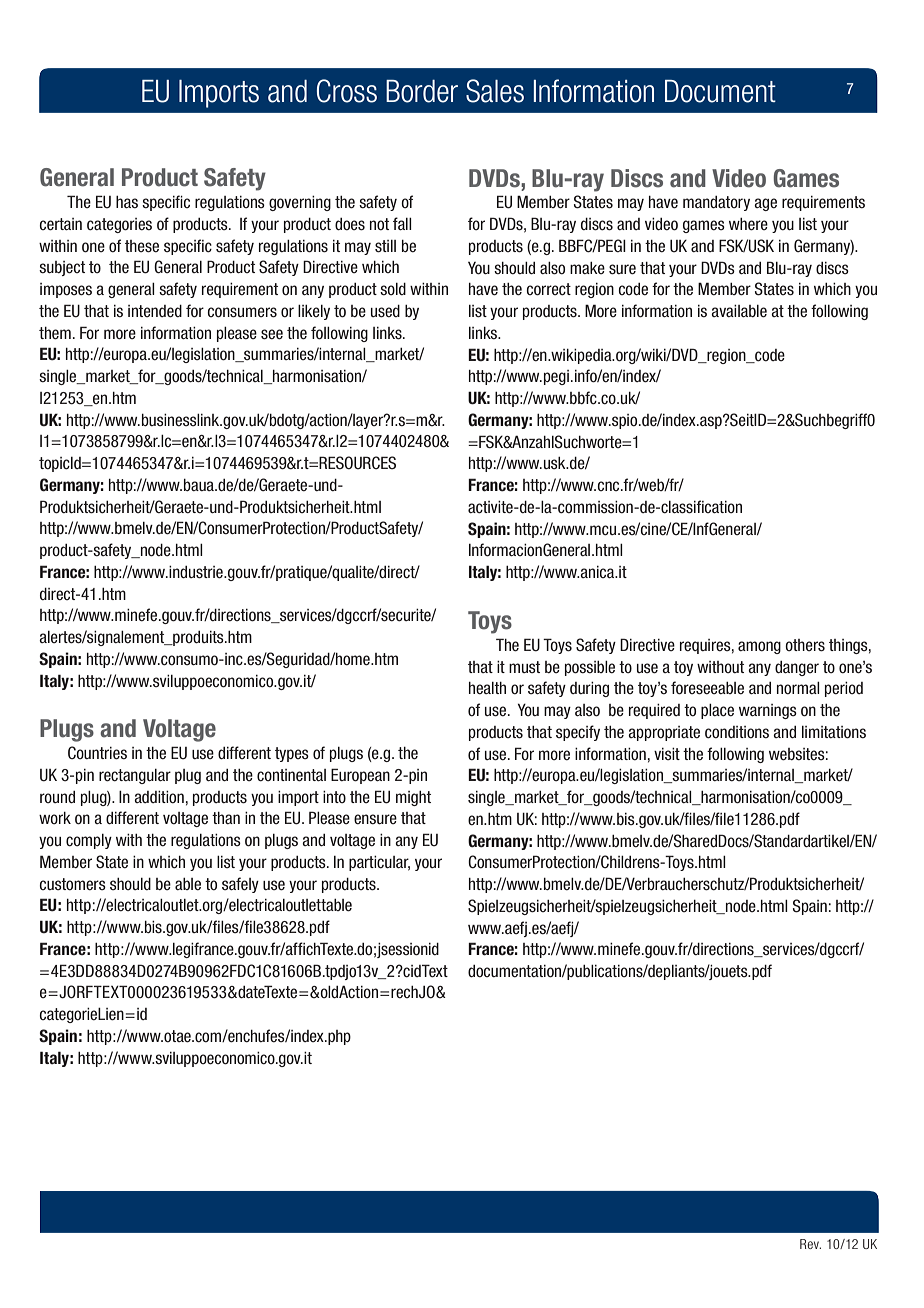 The height and width of the screenshot is (1308, 924). What do you see at coordinates (748, 224) in the screenshot?
I see `where` at bounding box center [748, 224].
